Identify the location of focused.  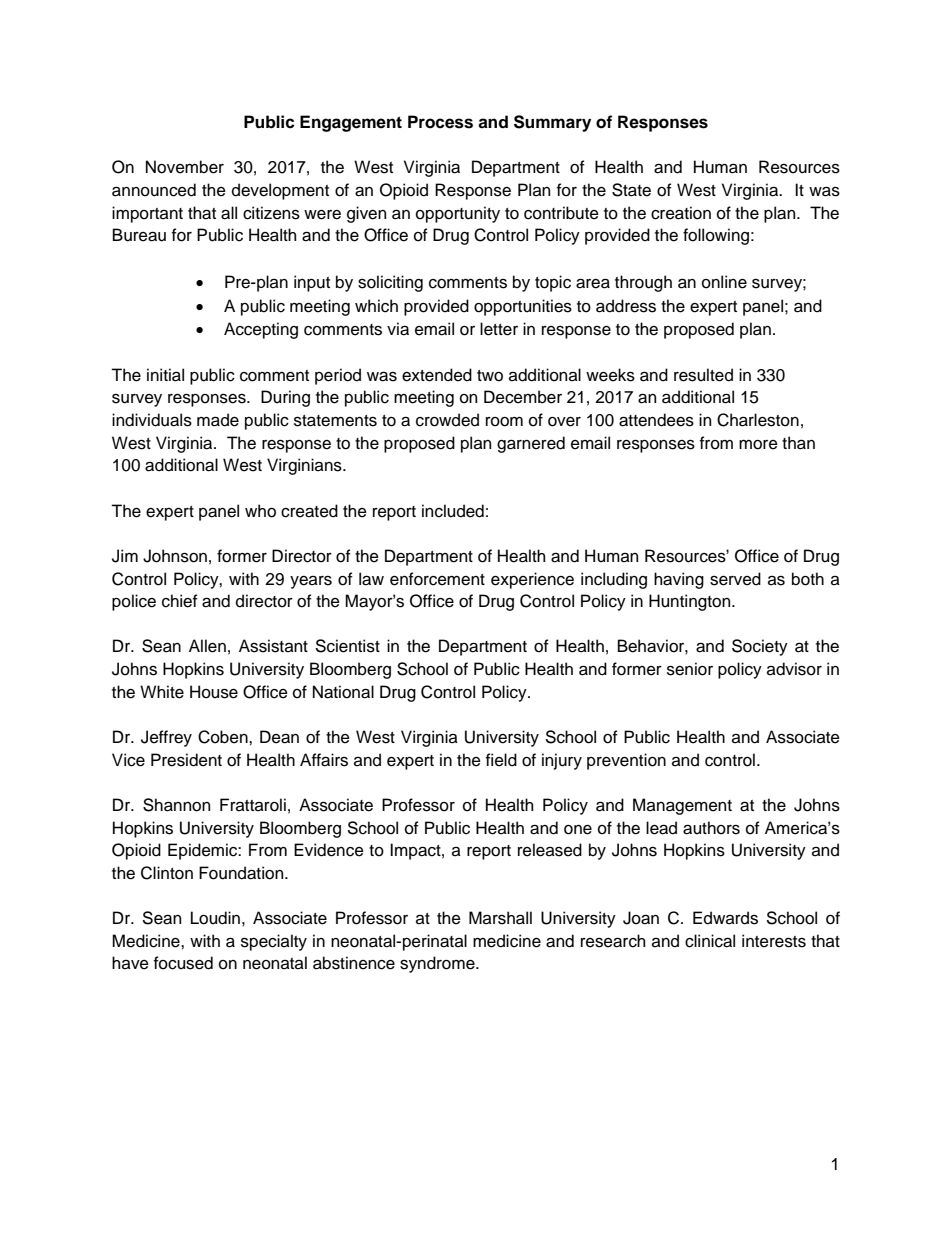
(183, 963).
